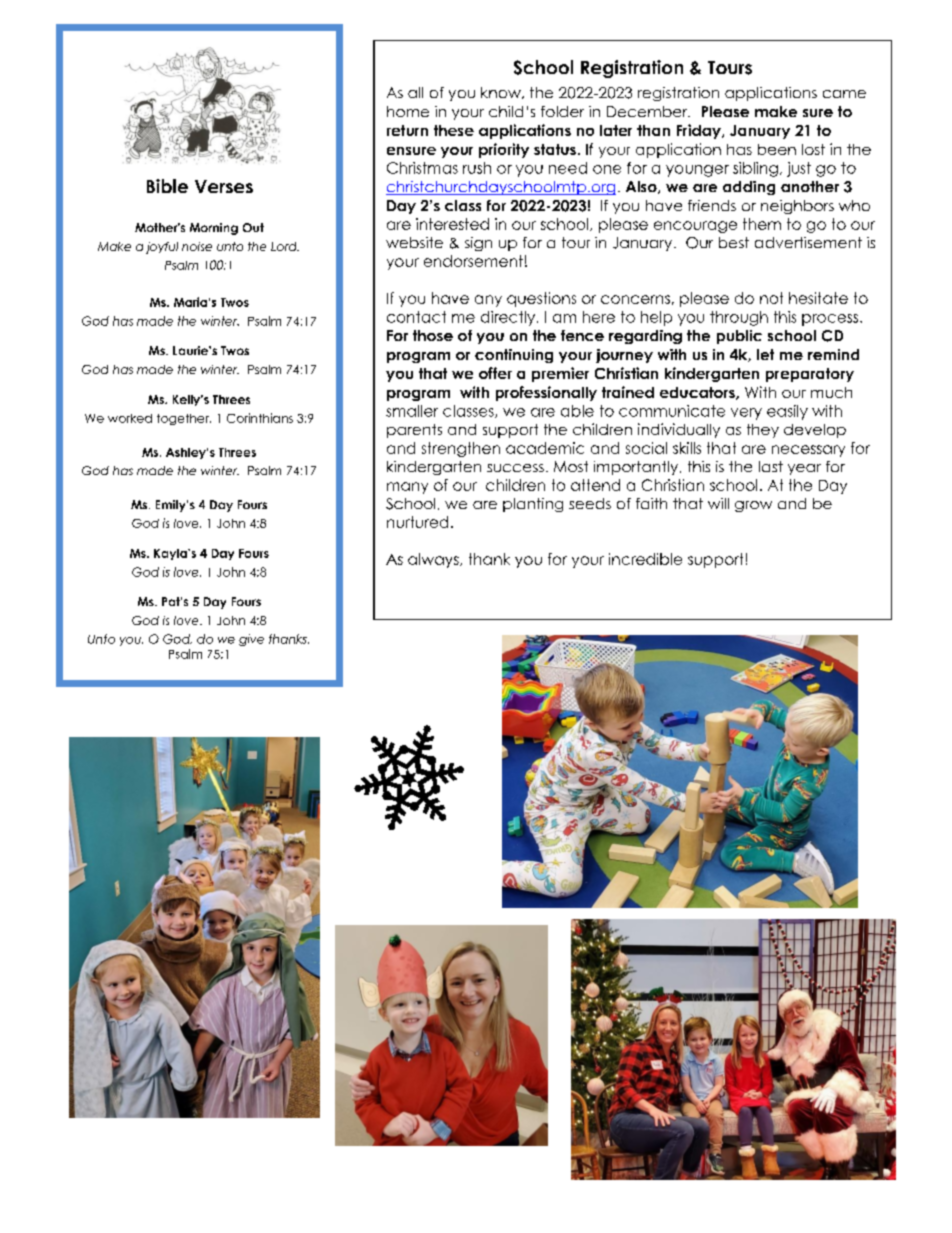  I want to click on home, so click(408, 111).
